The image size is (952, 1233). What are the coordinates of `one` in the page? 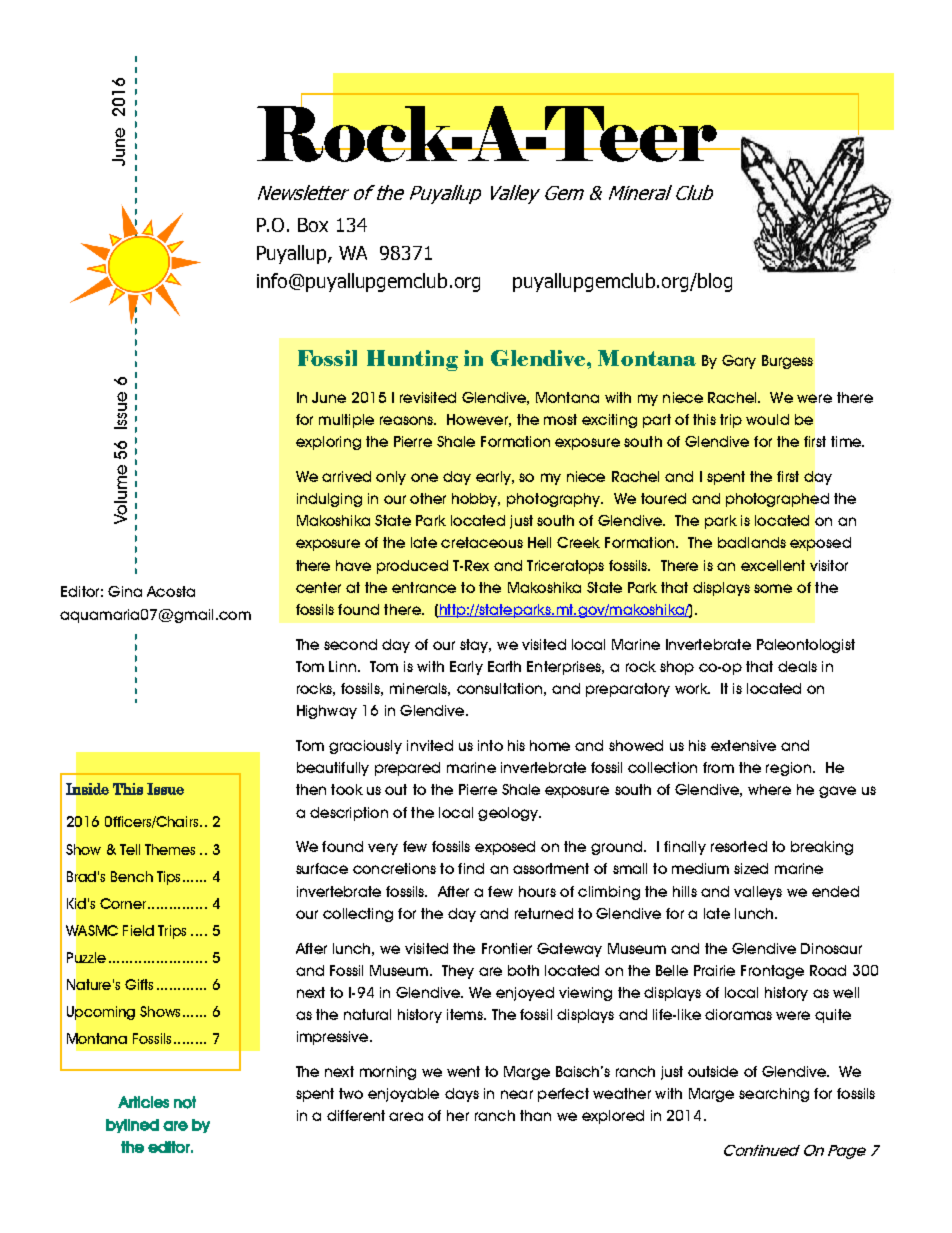 It's located at (424, 477).
